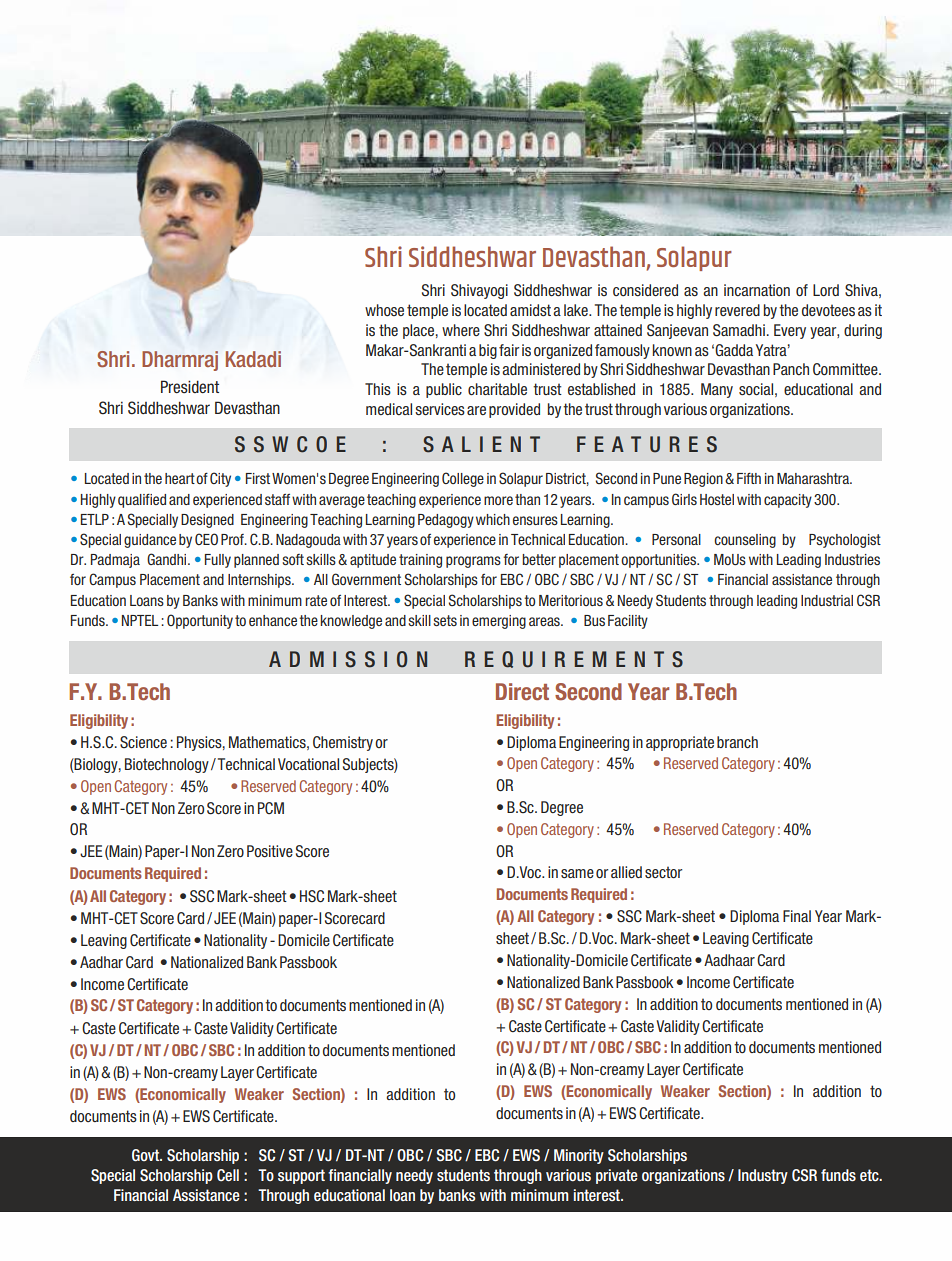 The height and width of the screenshot is (1261, 952). Describe the element at coordinates (200, 621) in the screenshot. I see `Opportunity` at that location.
